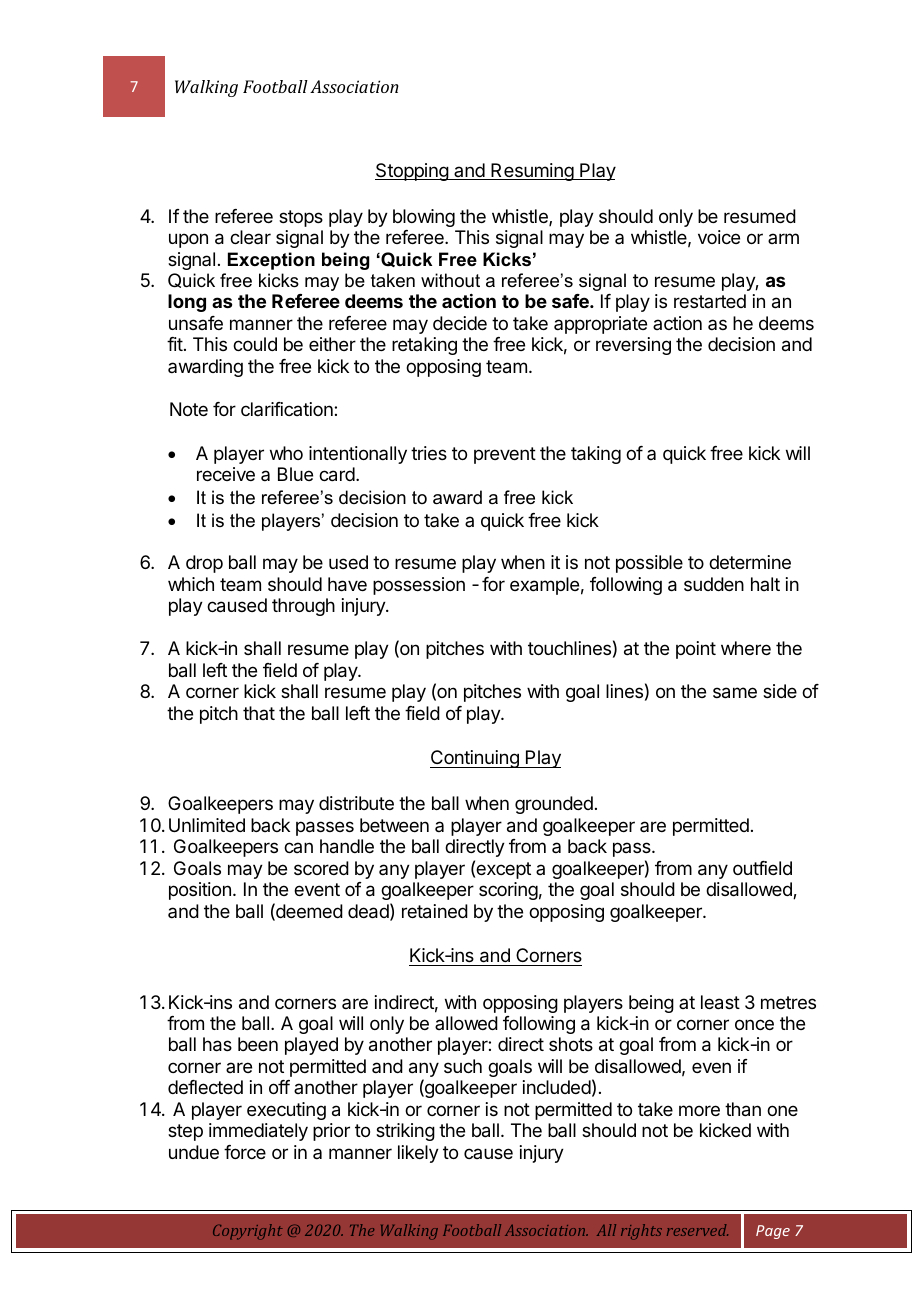 This page has height=1308, width=924. I want to click on blowing, so click(424, 218).
